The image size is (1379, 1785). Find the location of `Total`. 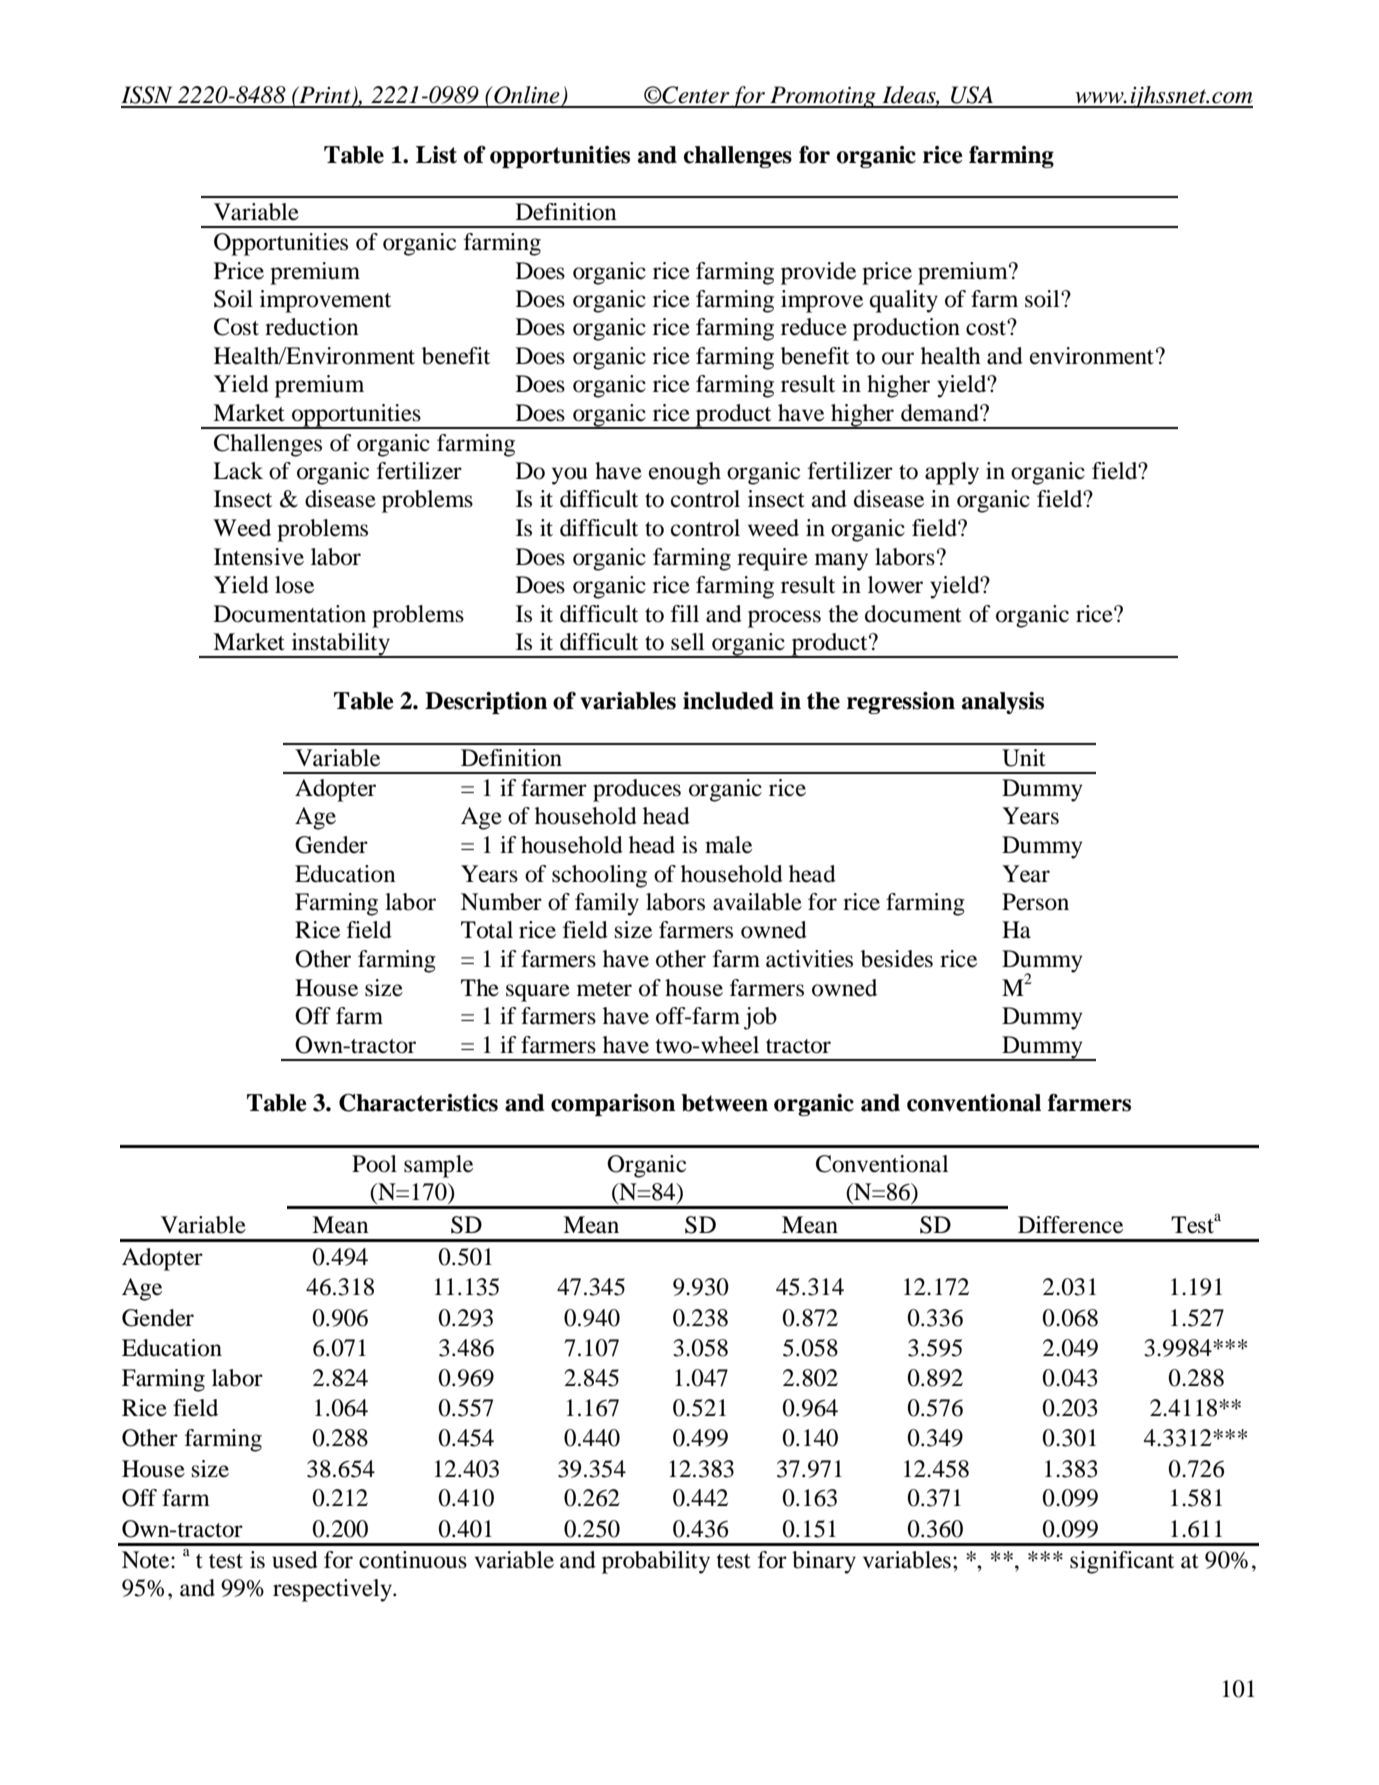

Total is located at coordinates (487, 930).
